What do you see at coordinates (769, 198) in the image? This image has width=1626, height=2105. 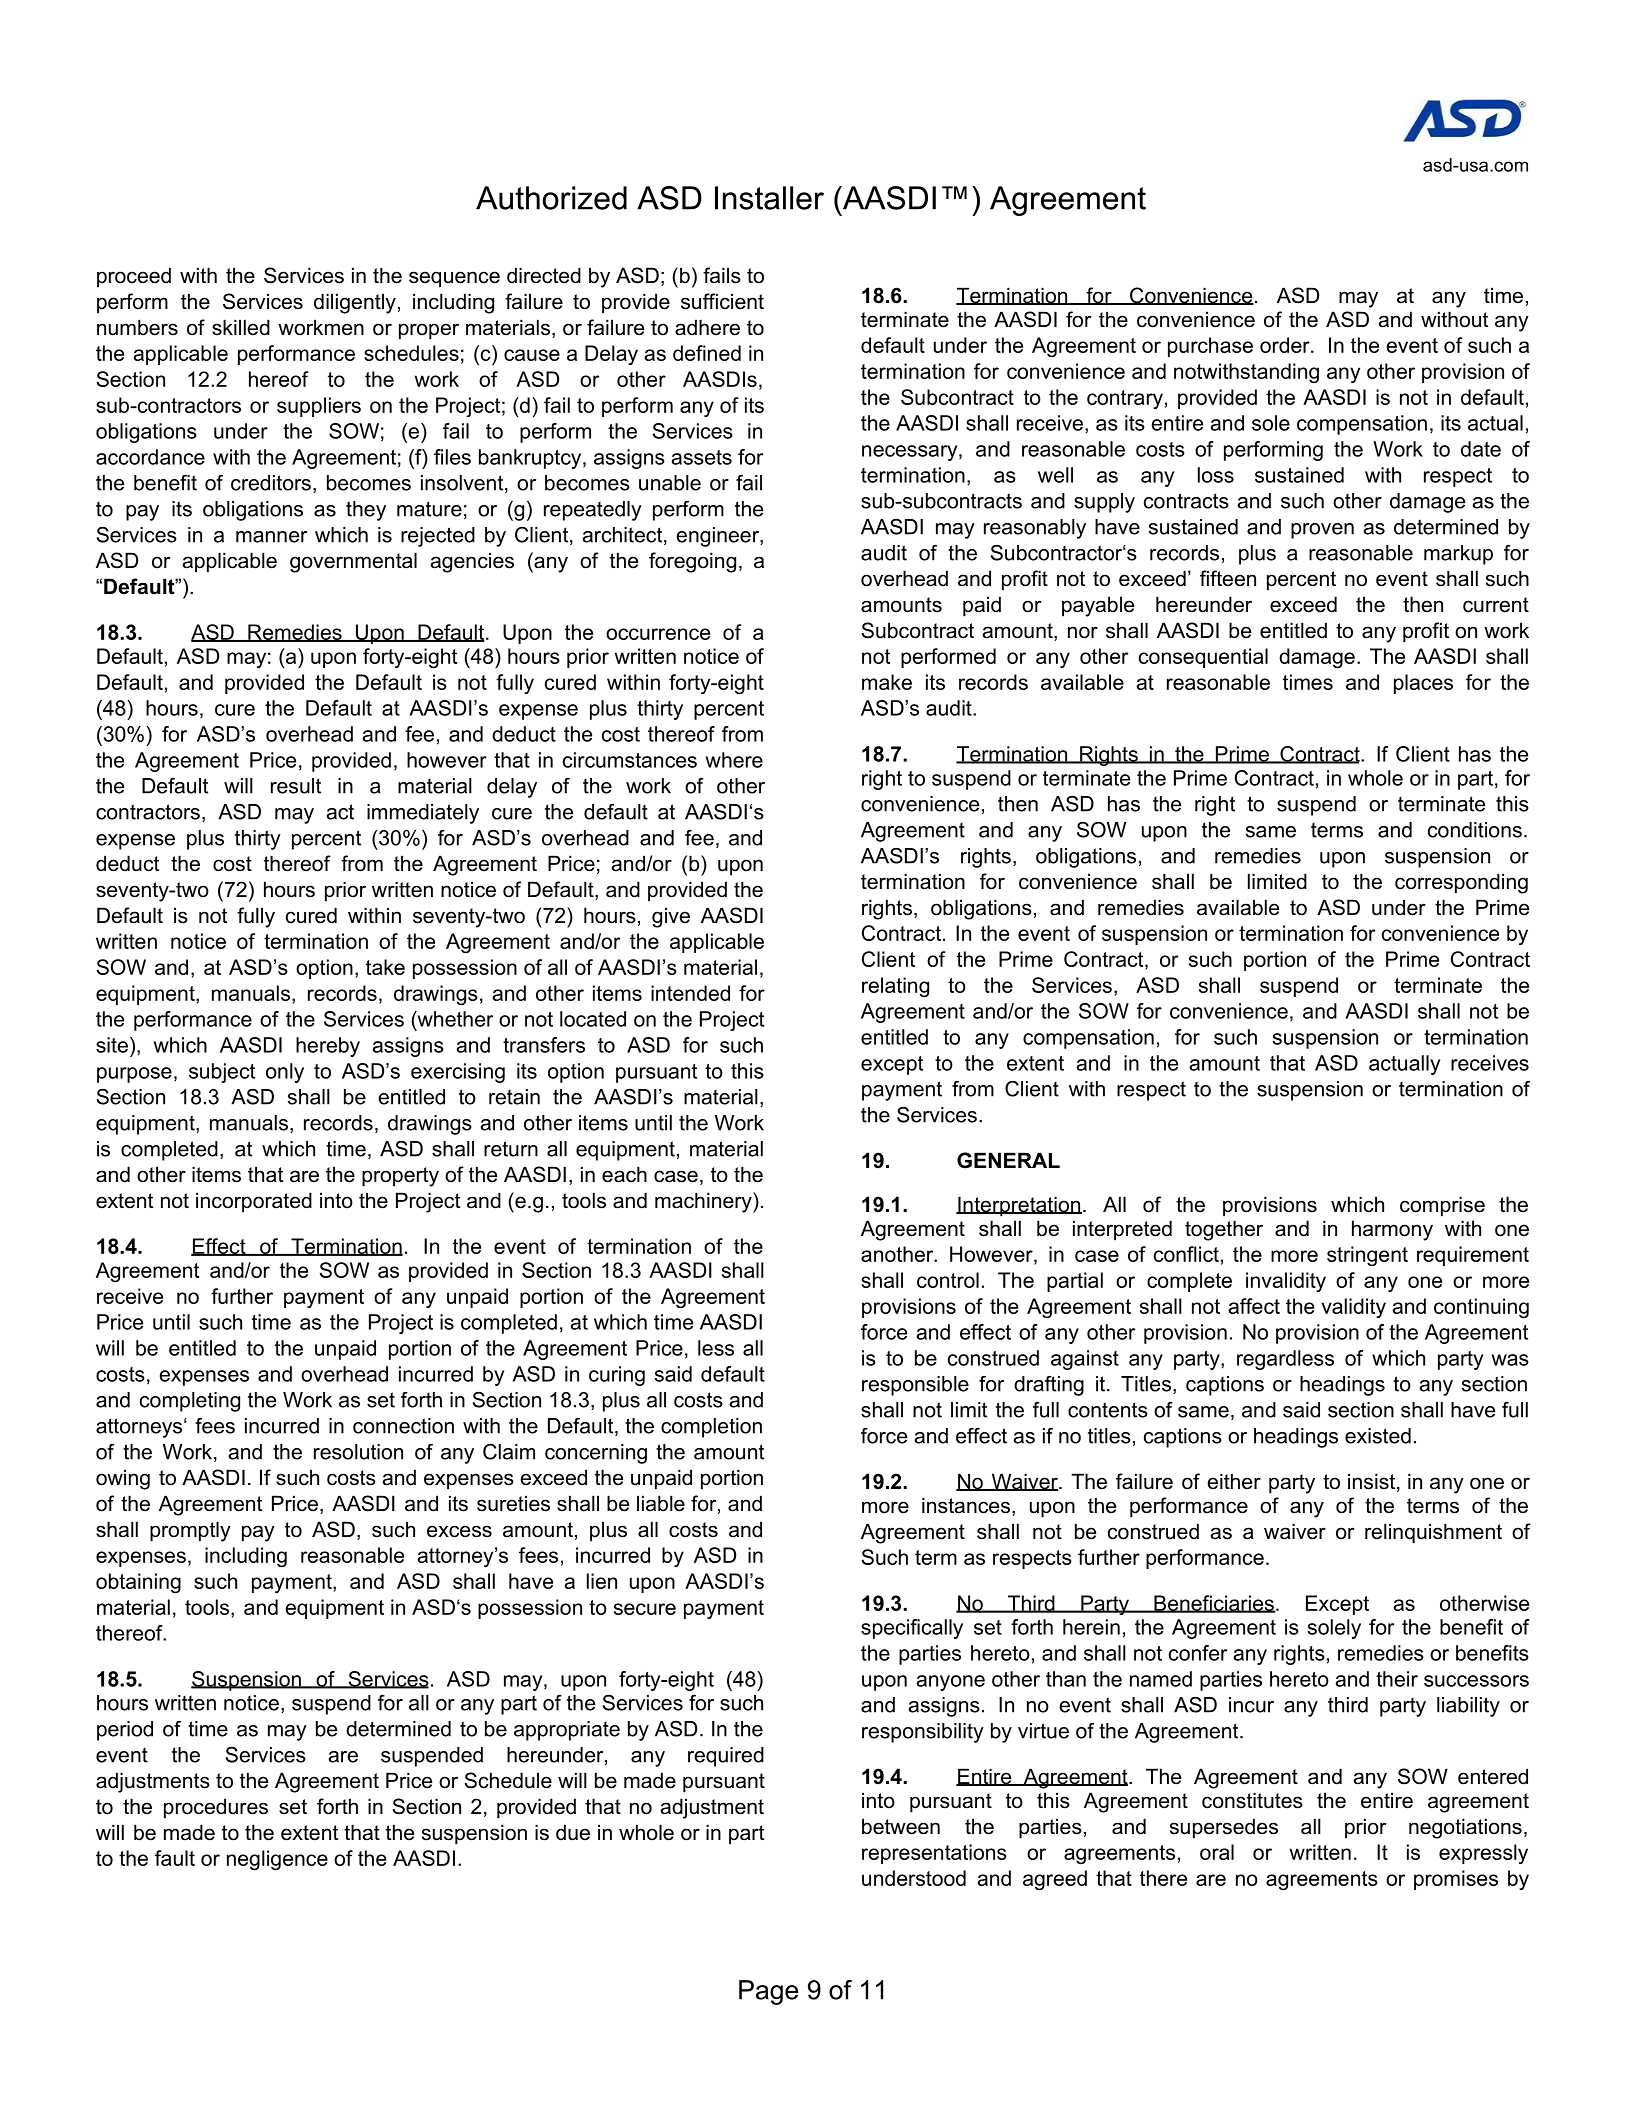 I see `Installer` at bounding box center [769, 198].
